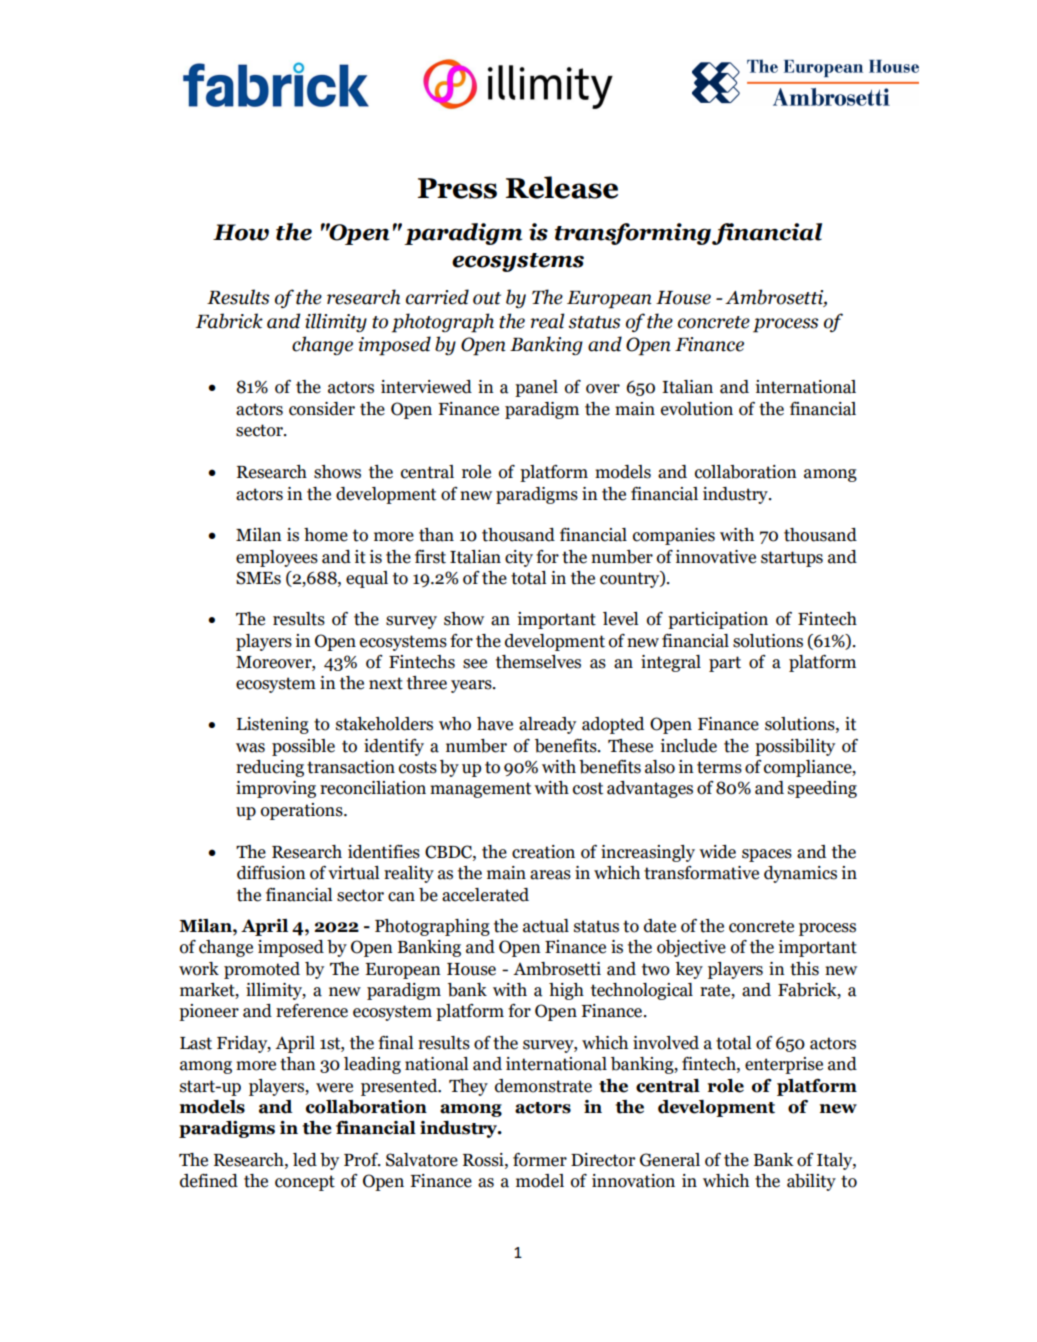 This image has width=1037, height=1342. What do you see at coordinates (305, 1160) in the image?
I see `led` at bounding box center [305, 1160].
